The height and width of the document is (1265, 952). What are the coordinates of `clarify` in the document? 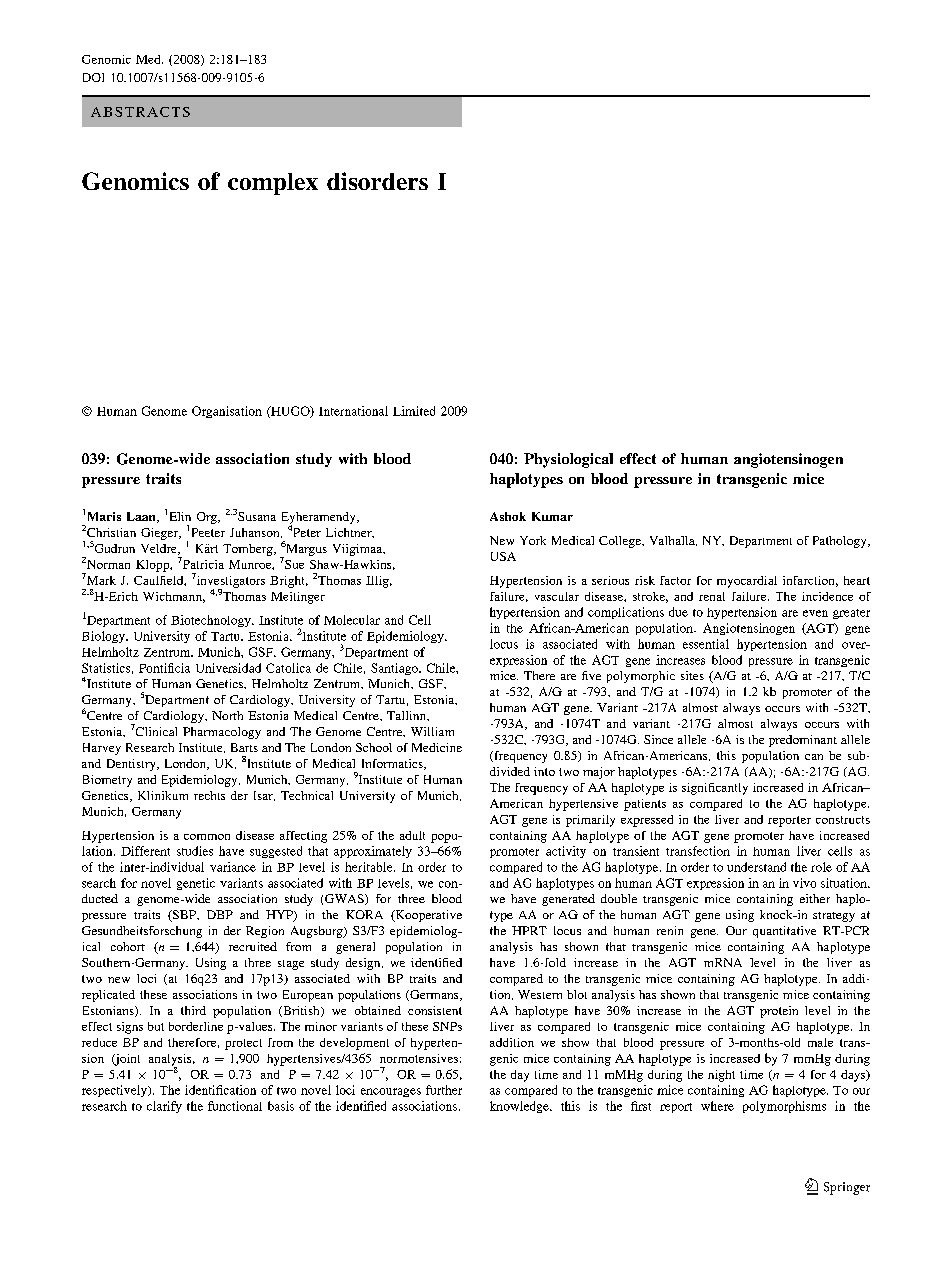 It's located at (164, 1107).
